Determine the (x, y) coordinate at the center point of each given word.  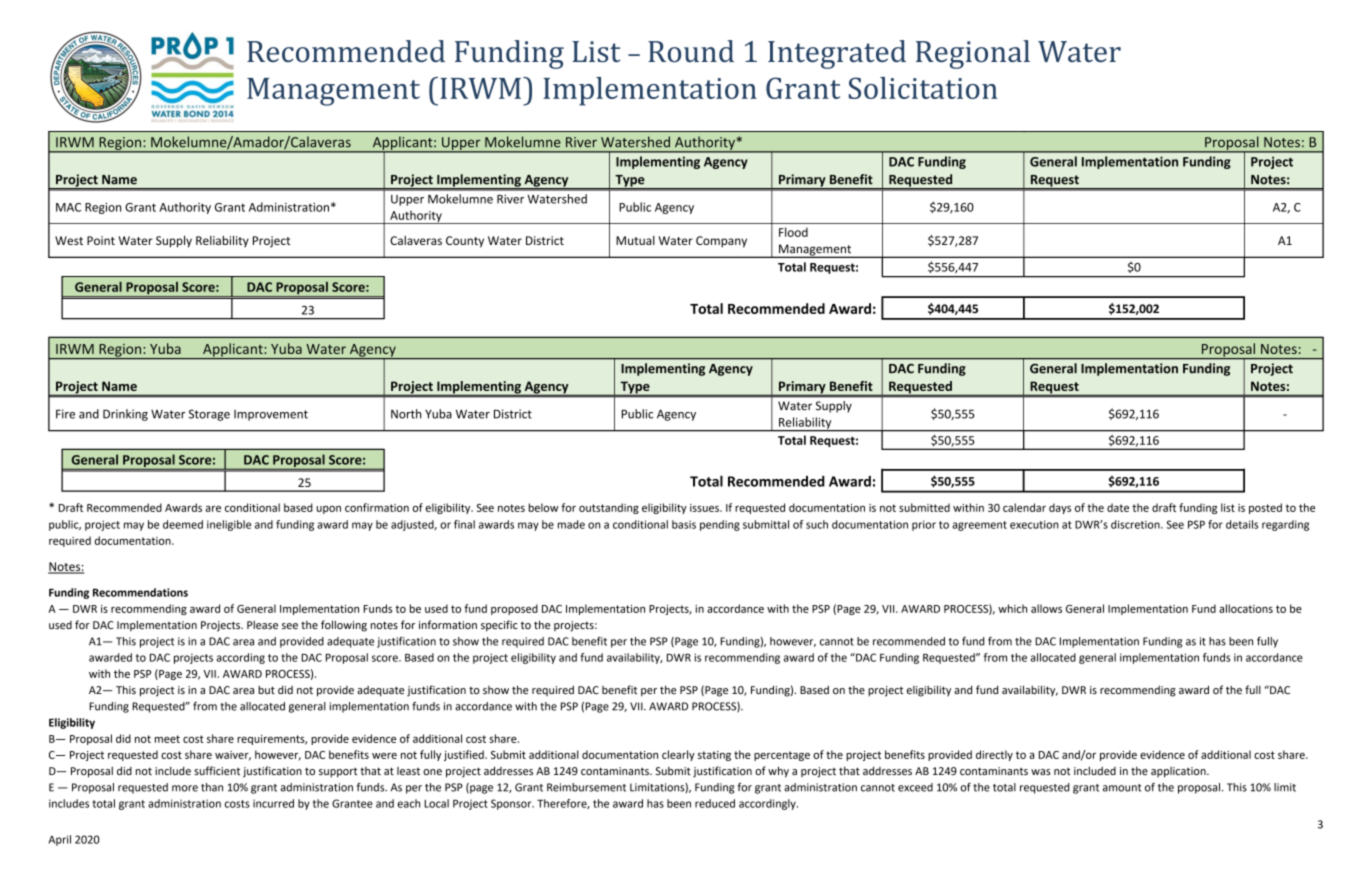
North (406, 414)
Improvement (271, 415)
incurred (273, 803)
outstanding (609, 508)
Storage (209, 415)
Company (721, 242)
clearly (678, 755)
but (266, 690)
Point (101, 240)
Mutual (635, 240)
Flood (793, 232)
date (1118, 507)
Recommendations (140, 592)
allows (1046, 608)
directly (994, 755)
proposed (514, 609)
